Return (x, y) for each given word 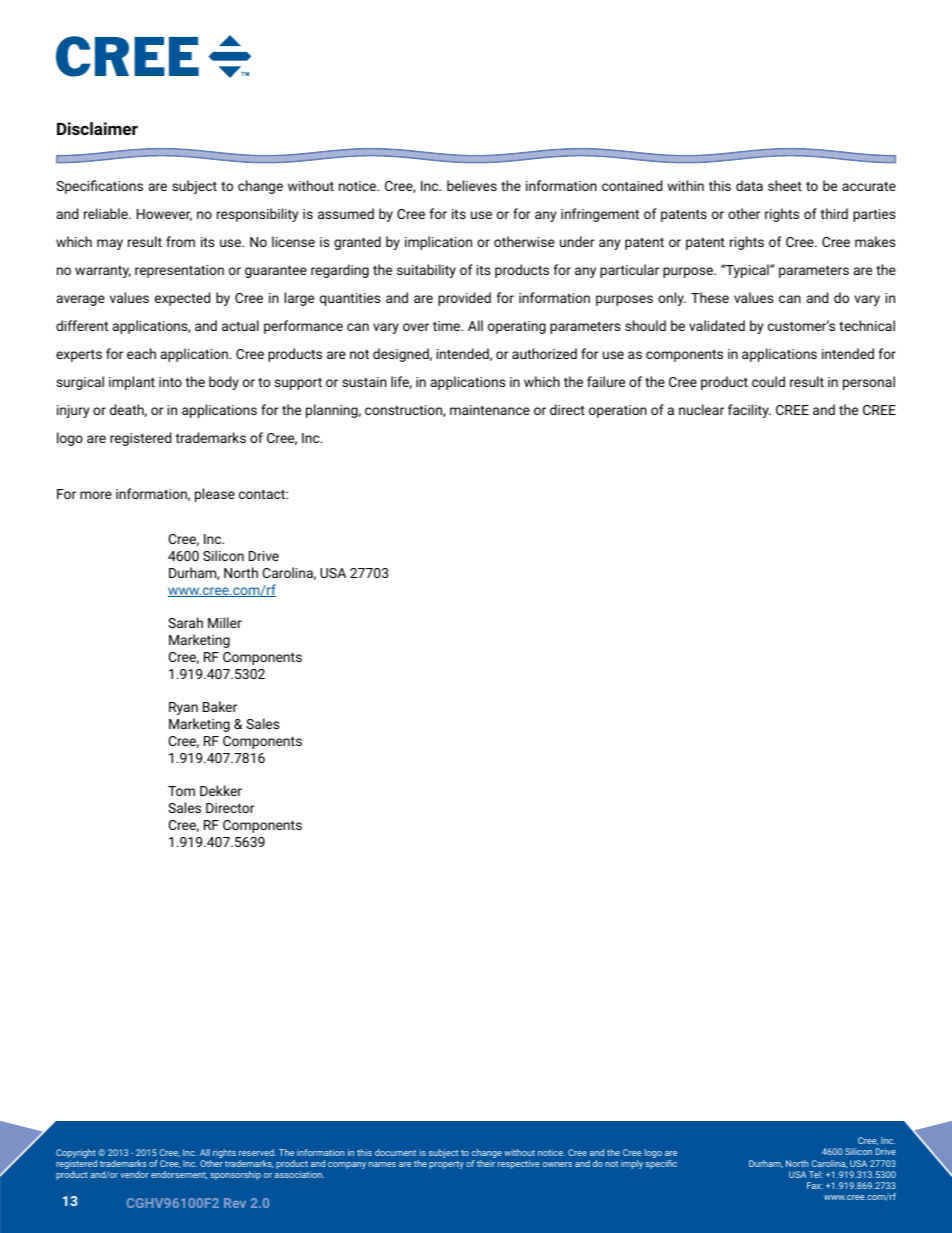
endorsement (179, 1175)
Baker (220, 706)
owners (557, 1164)
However (164, 215)
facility (749, 411)
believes (472, 185)
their (486, 1163)
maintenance (490, 410)
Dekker (221, 790)
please (215, 495)
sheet (785, 185)
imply (632, 1164)
